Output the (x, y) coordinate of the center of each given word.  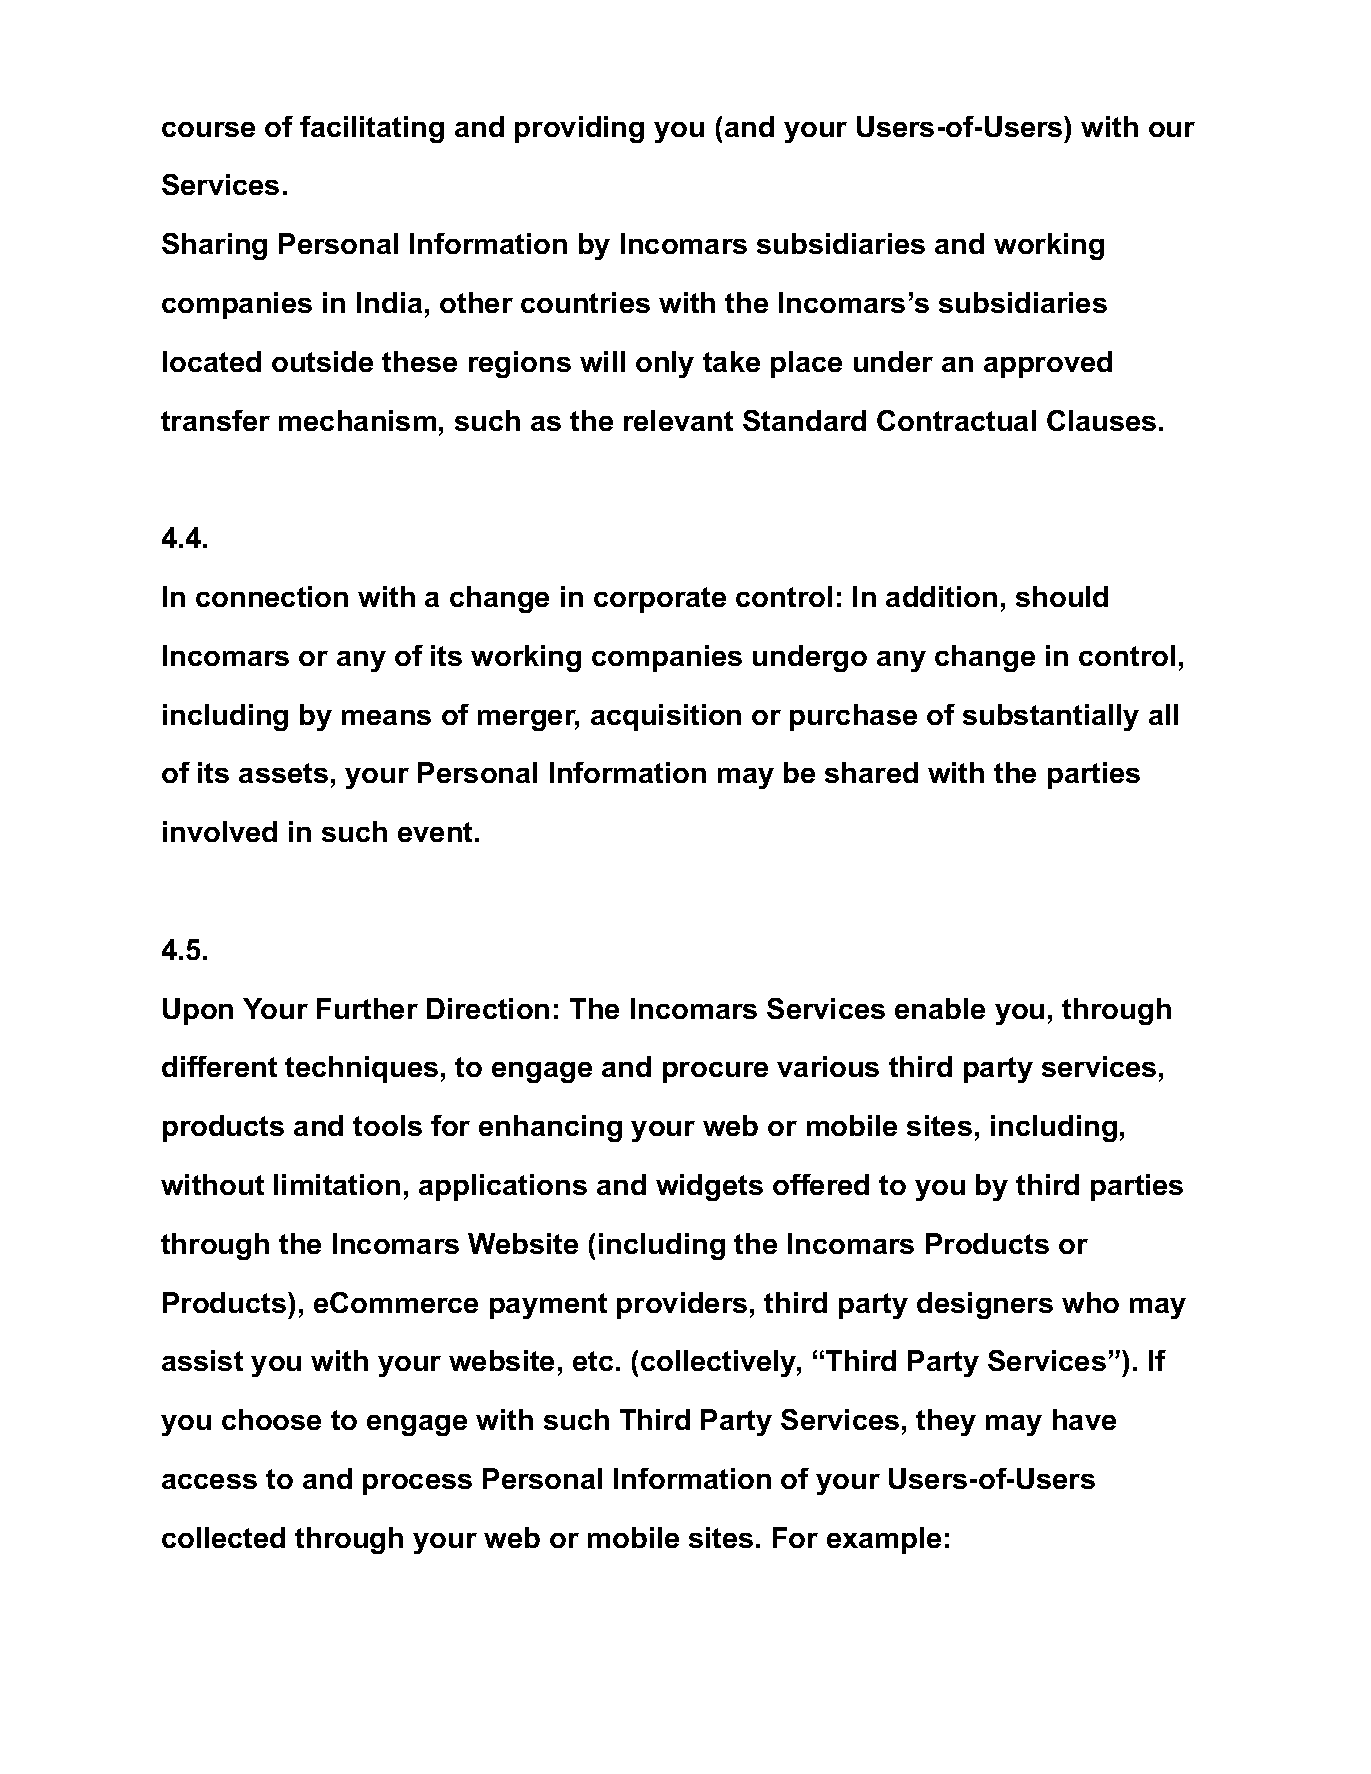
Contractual (956, 420)
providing (579, 129)
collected (223, 1537)
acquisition (666, 717)
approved (1048, 364)
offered (821, 1184)
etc (593, 1361)
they (946, 1422)
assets (283, 773)
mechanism (357, 420)
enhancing (550, 1128)
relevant (678, 420)
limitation (337, 1184)
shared (871, 772)
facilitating (372, 129)
